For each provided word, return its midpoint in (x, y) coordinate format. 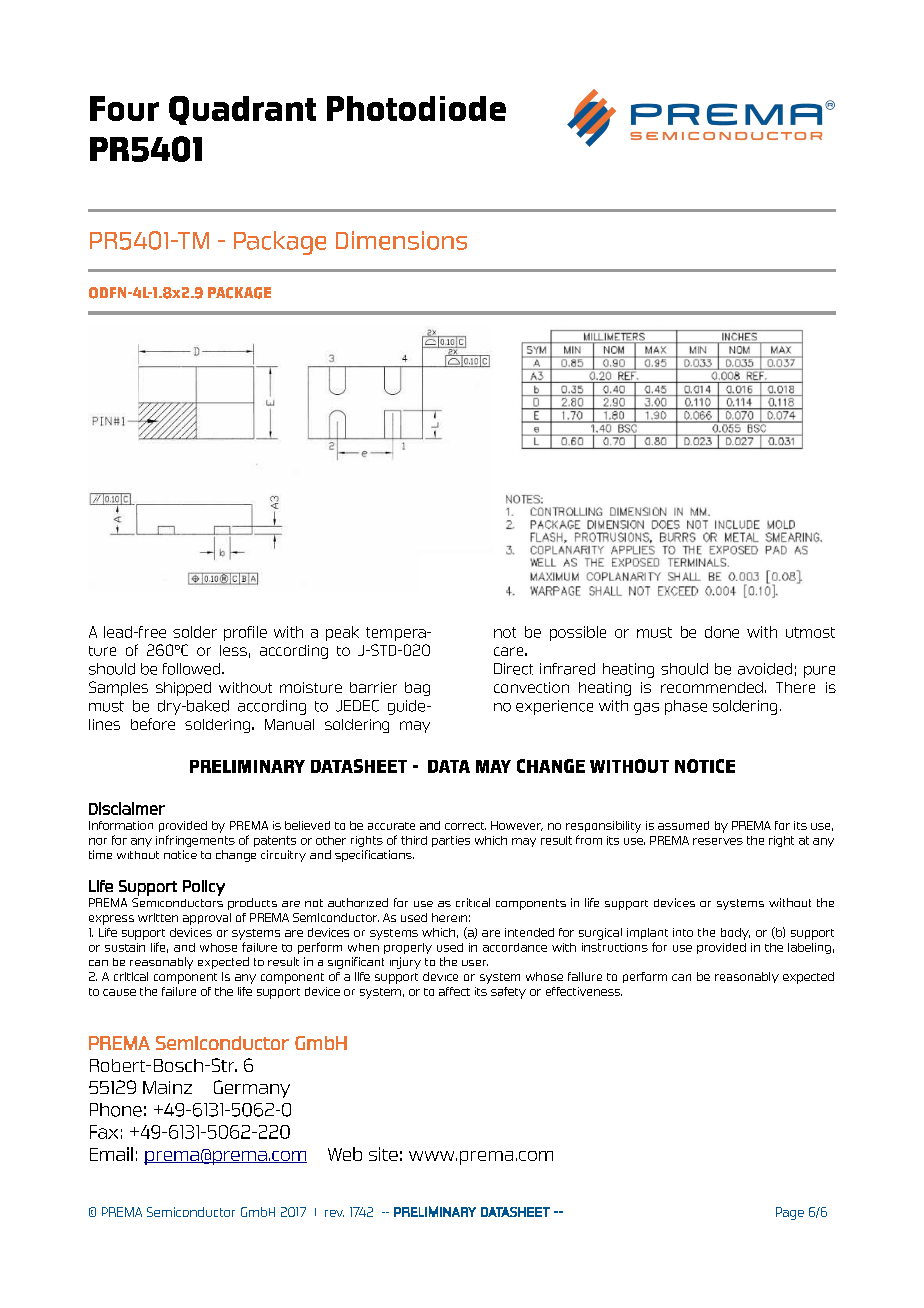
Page (790, 1213)
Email (111, 1154)
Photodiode (416, 108)
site (383, 1154)
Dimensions (401, 240)
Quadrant (242, 110)
